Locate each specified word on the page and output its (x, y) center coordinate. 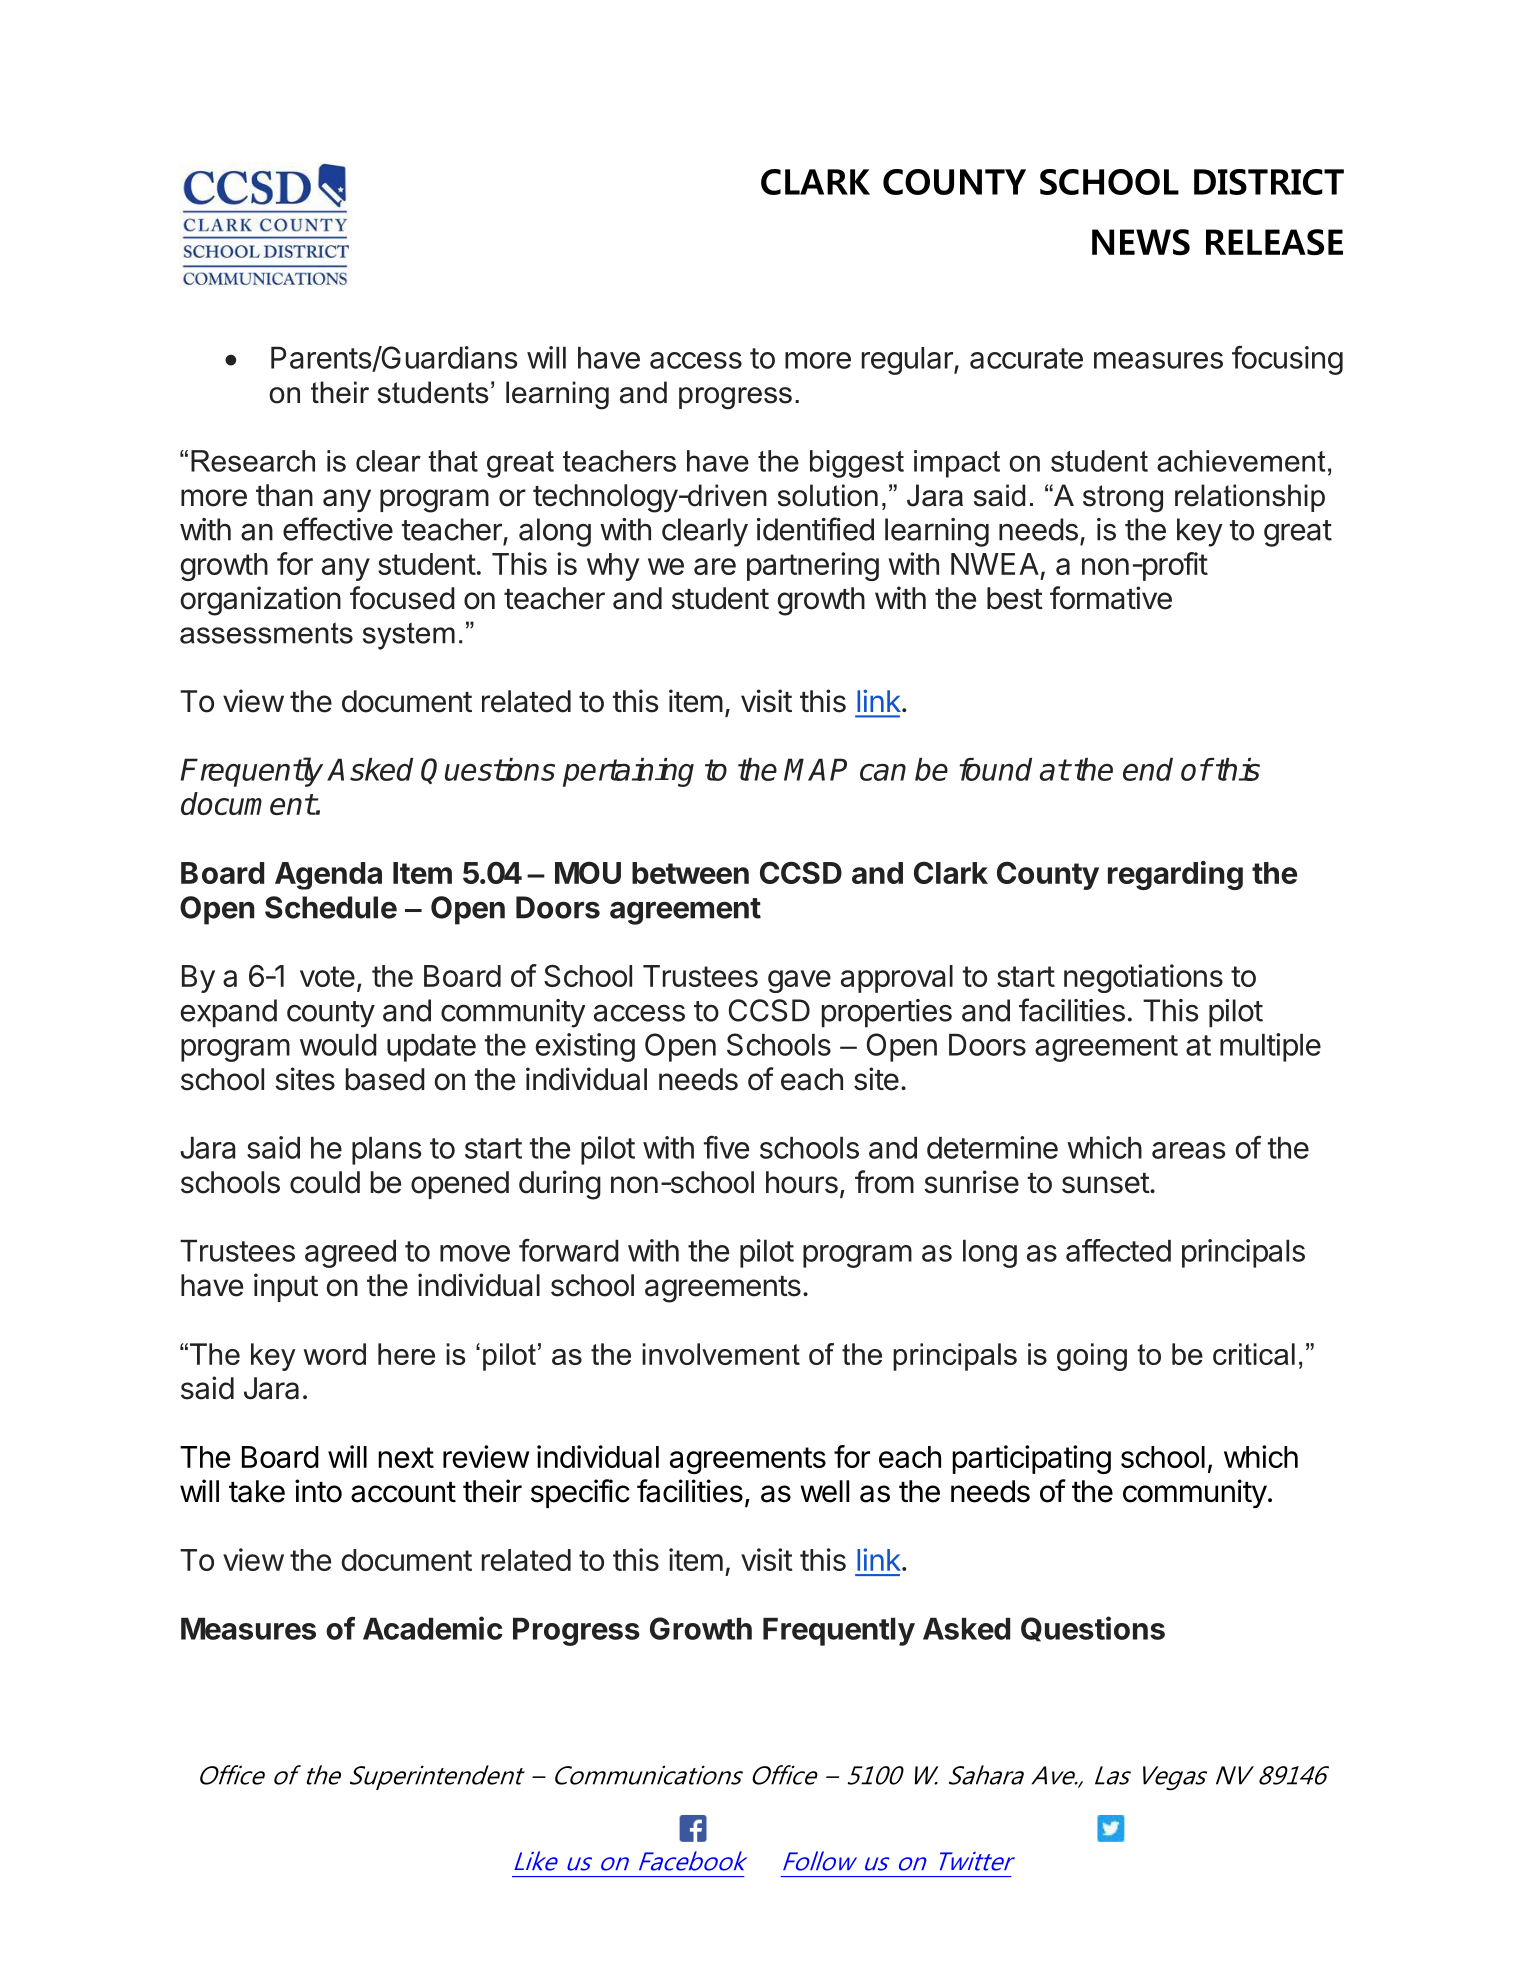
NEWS (1141, 242)
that (453, 461)
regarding (1175, 875)
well (824, 1491)
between (690, 873)
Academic (433, 1628)
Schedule (331, 907)
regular (908, 361)
